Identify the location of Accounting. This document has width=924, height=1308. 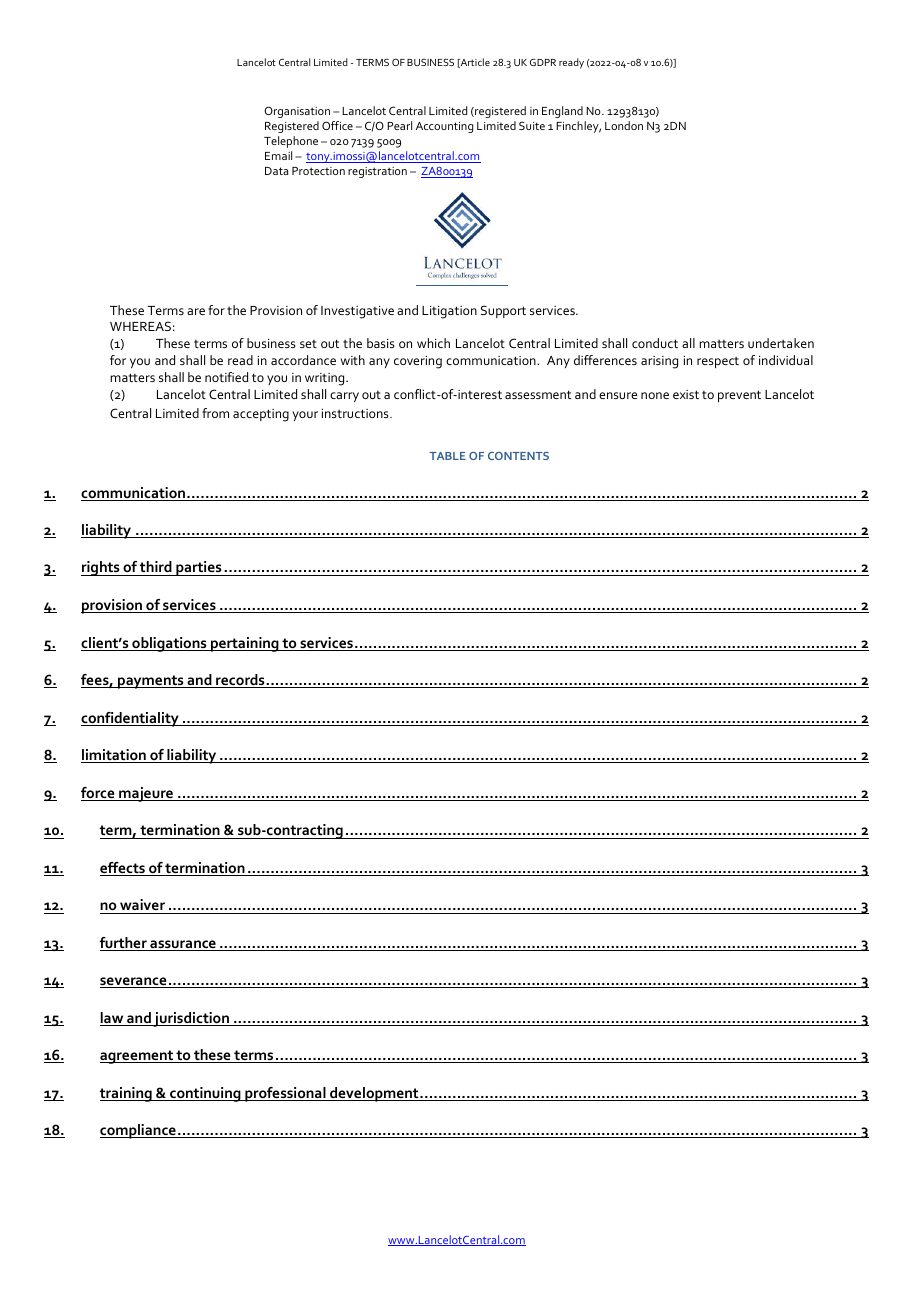
(444, 127).
